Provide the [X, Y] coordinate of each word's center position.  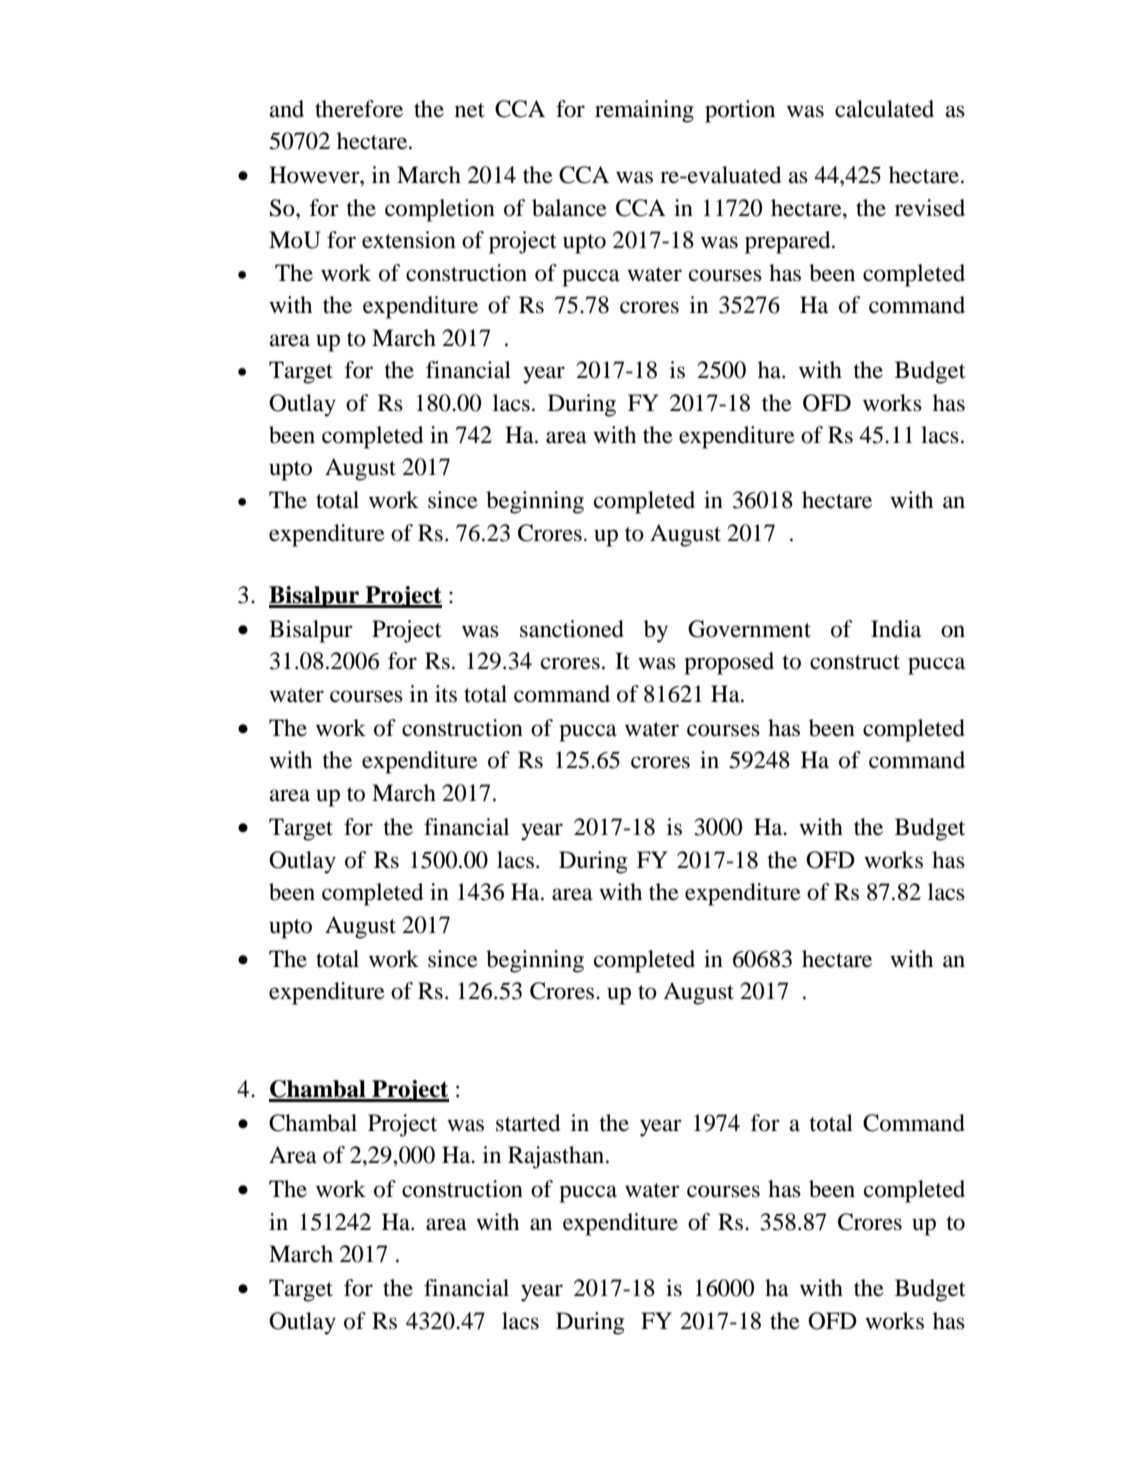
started [528, 1123]
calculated [884, 109]
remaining [644, 111]
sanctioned [572, 629]
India [896, 629]
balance [569, 208]
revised [930, 208]
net [470, 110]
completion [440, 210]
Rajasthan [557, 1157]
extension [409, 240]
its [446, 694]
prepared [789, 242]
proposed [729, 663]
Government [749, 629]
